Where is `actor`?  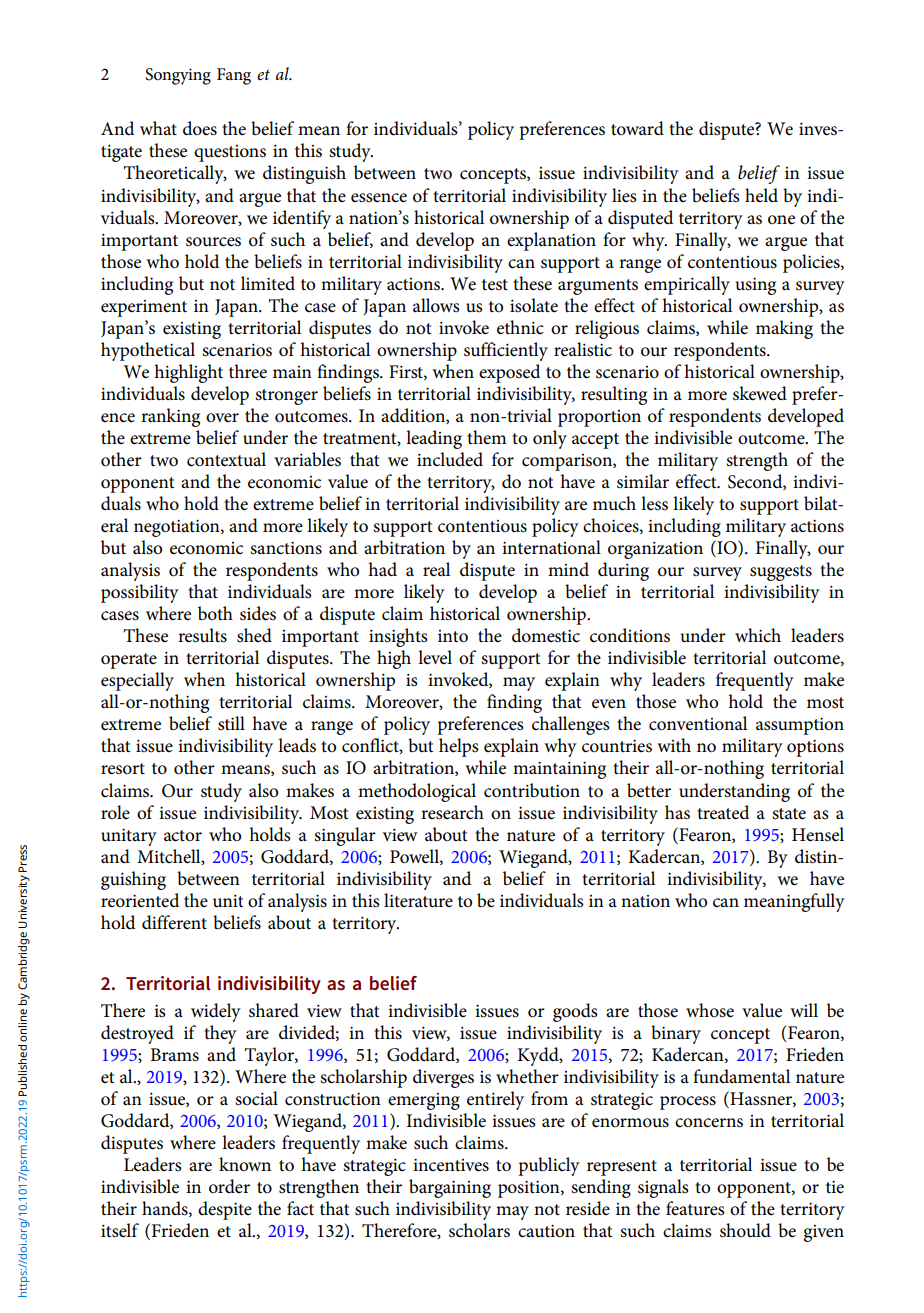 actor is located at coordinates (183, 836).
